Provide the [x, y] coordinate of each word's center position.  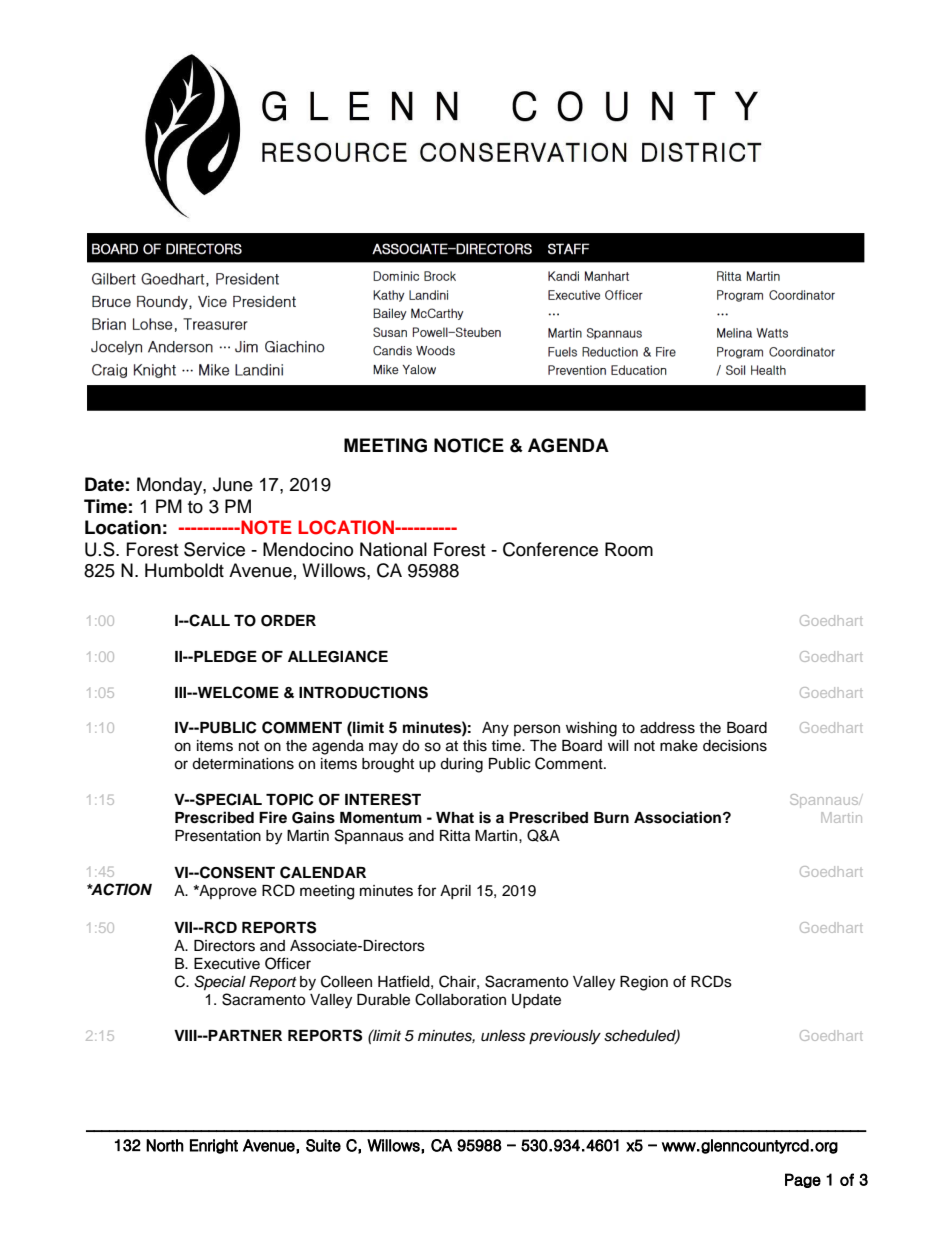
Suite [323, 1145]
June [233, 484]
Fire [273, 817]
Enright [214, 1146]
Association [677, 817]
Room [629, 549]
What [455, 818]
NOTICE [469, 445]
